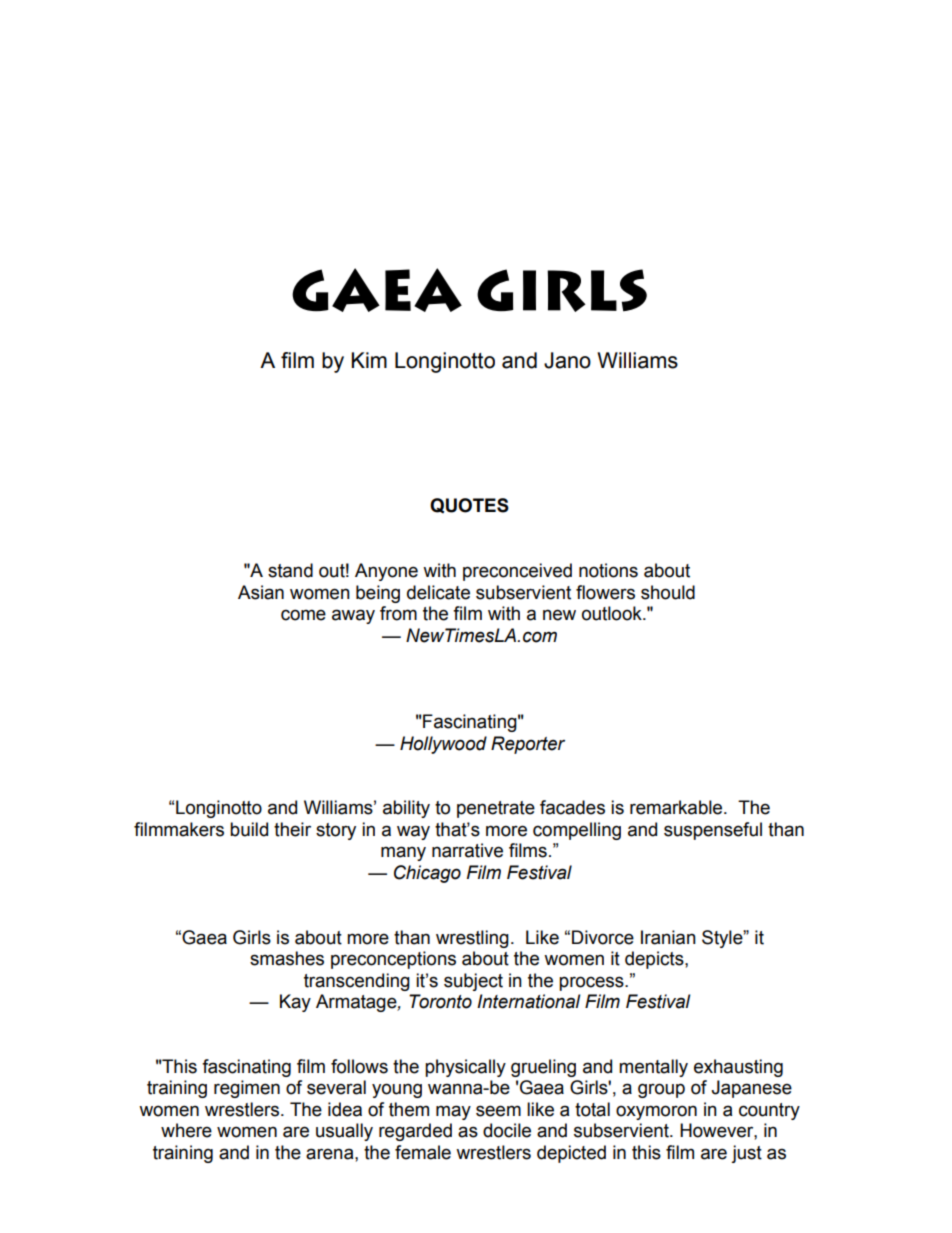  I want to click on narrative, so click(467, 850).
